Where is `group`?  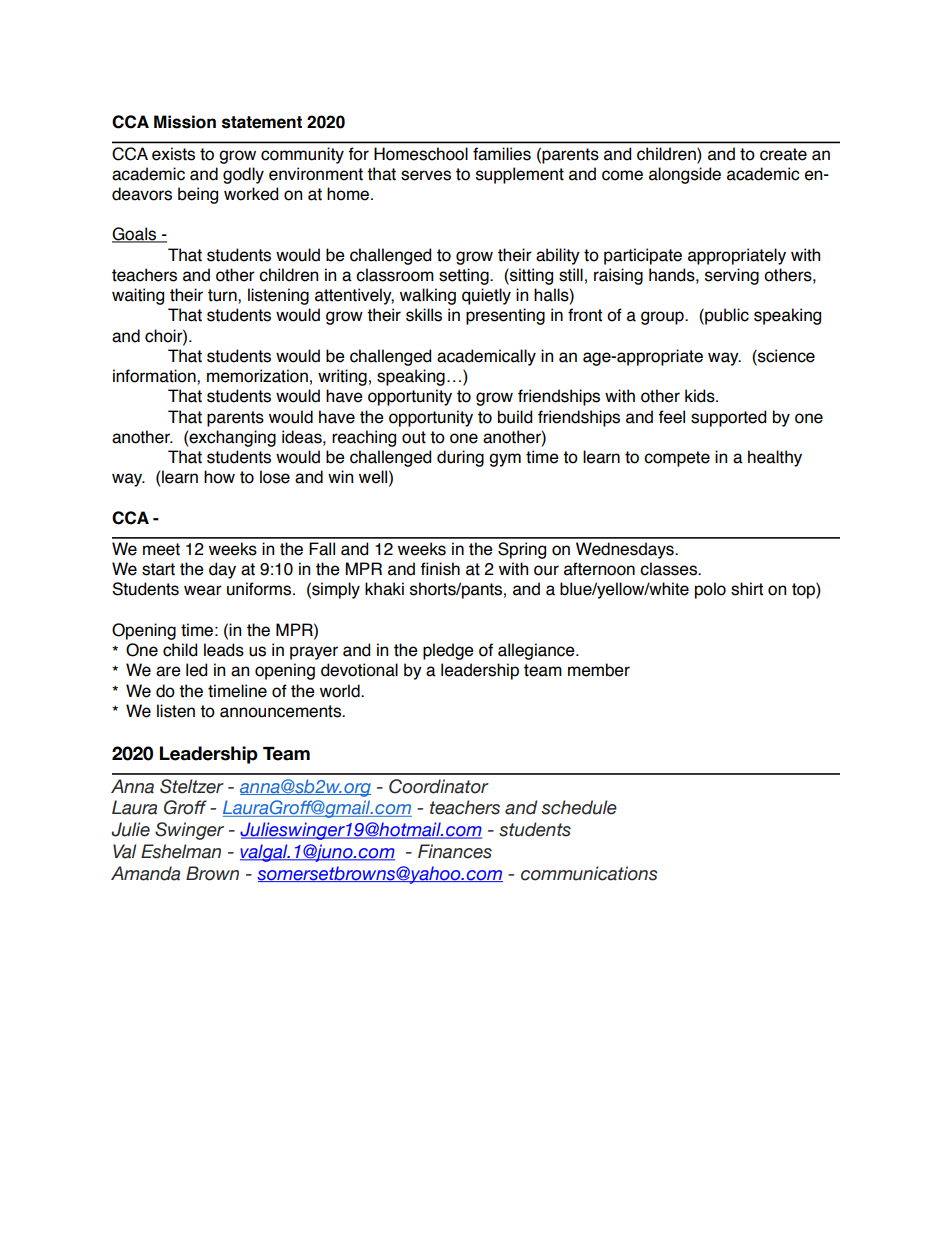 group is located at coordinates (663, 318).
